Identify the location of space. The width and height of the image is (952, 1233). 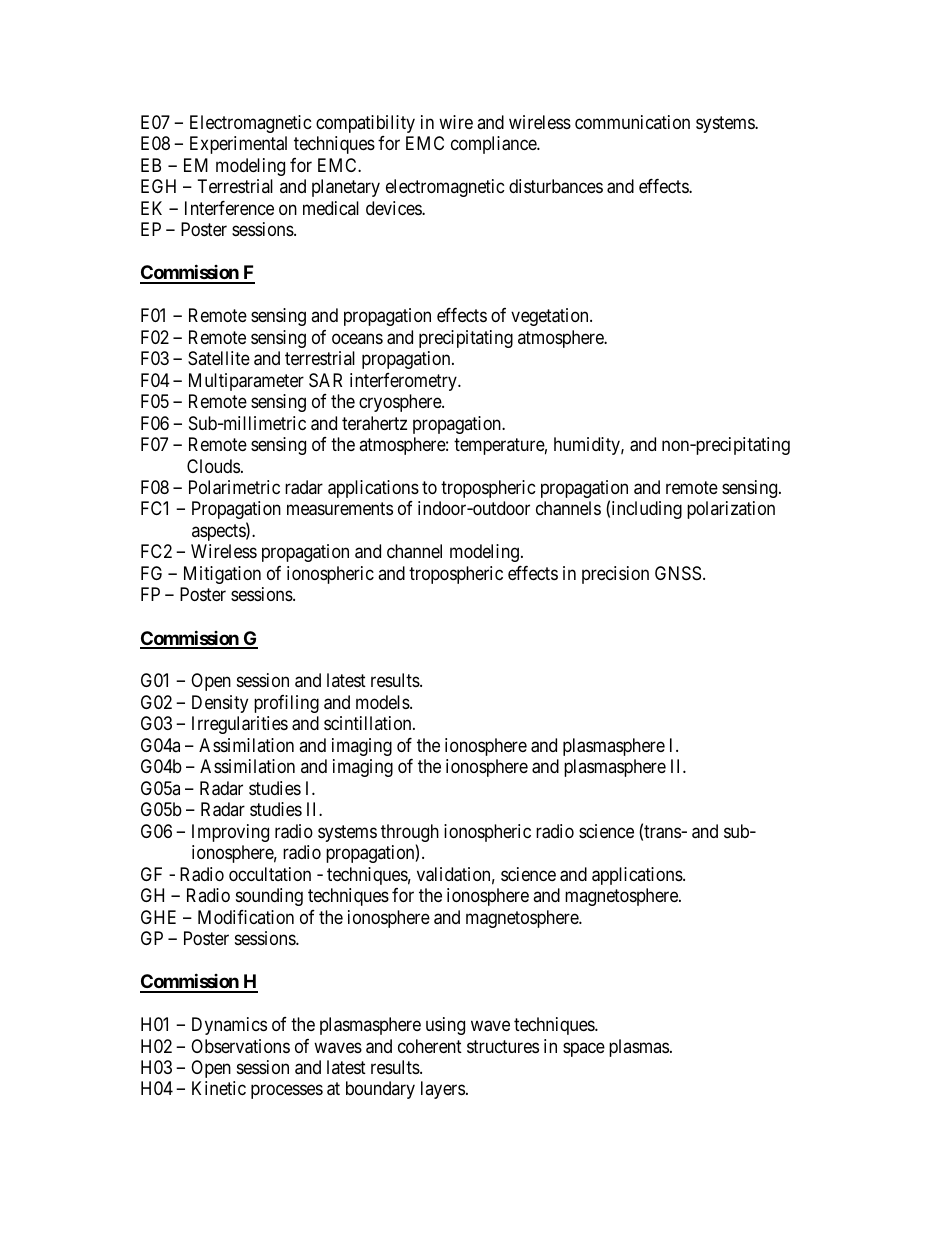
(584, 1049).
